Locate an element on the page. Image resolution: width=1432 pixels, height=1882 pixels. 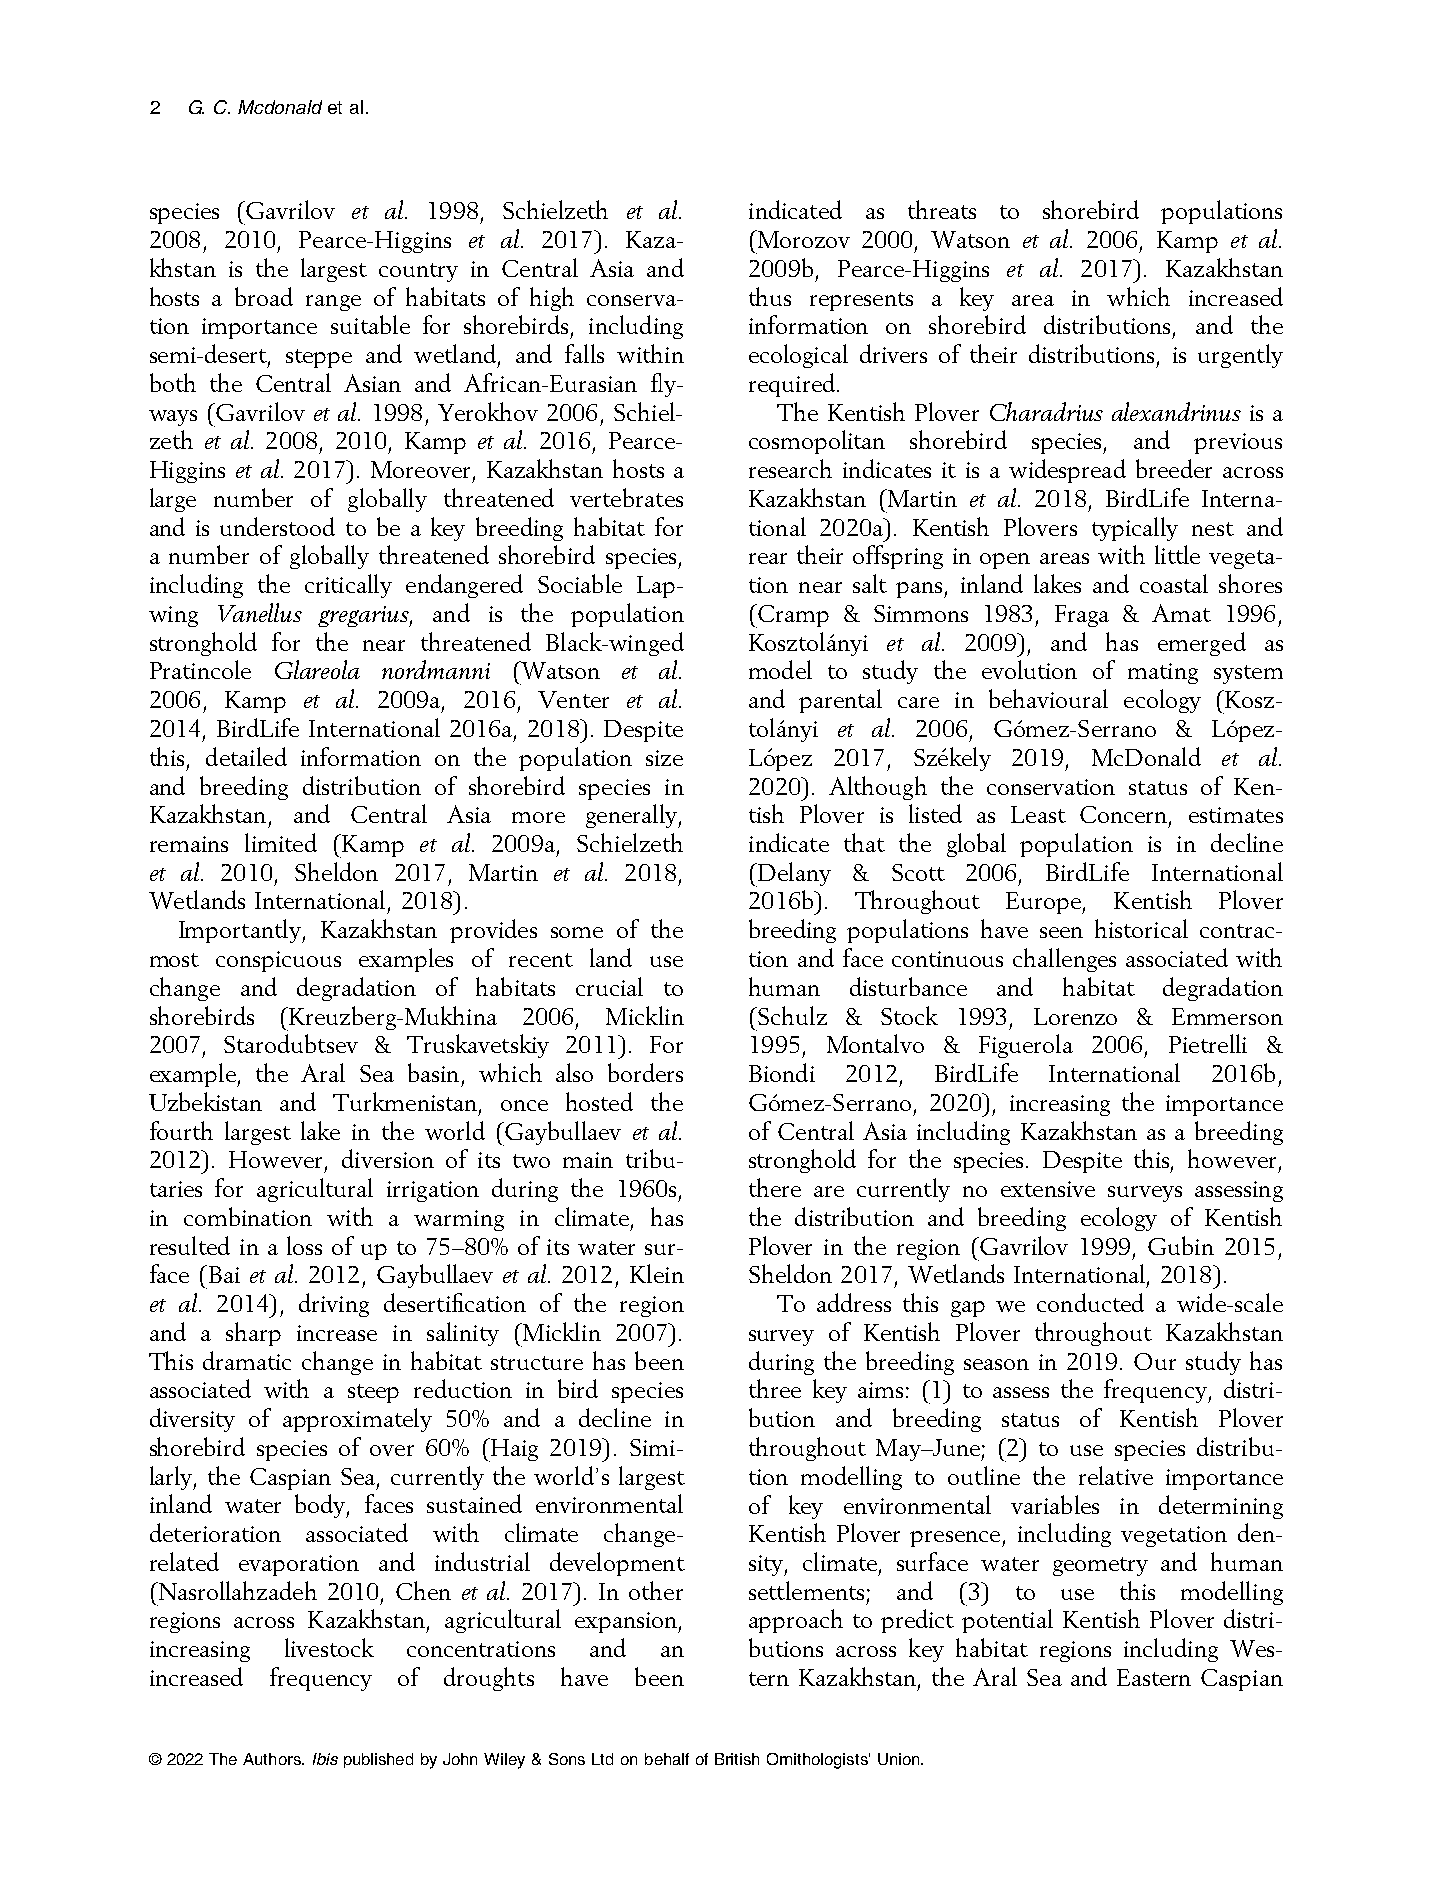
Ibis is located at coordinates (325, 1759).
